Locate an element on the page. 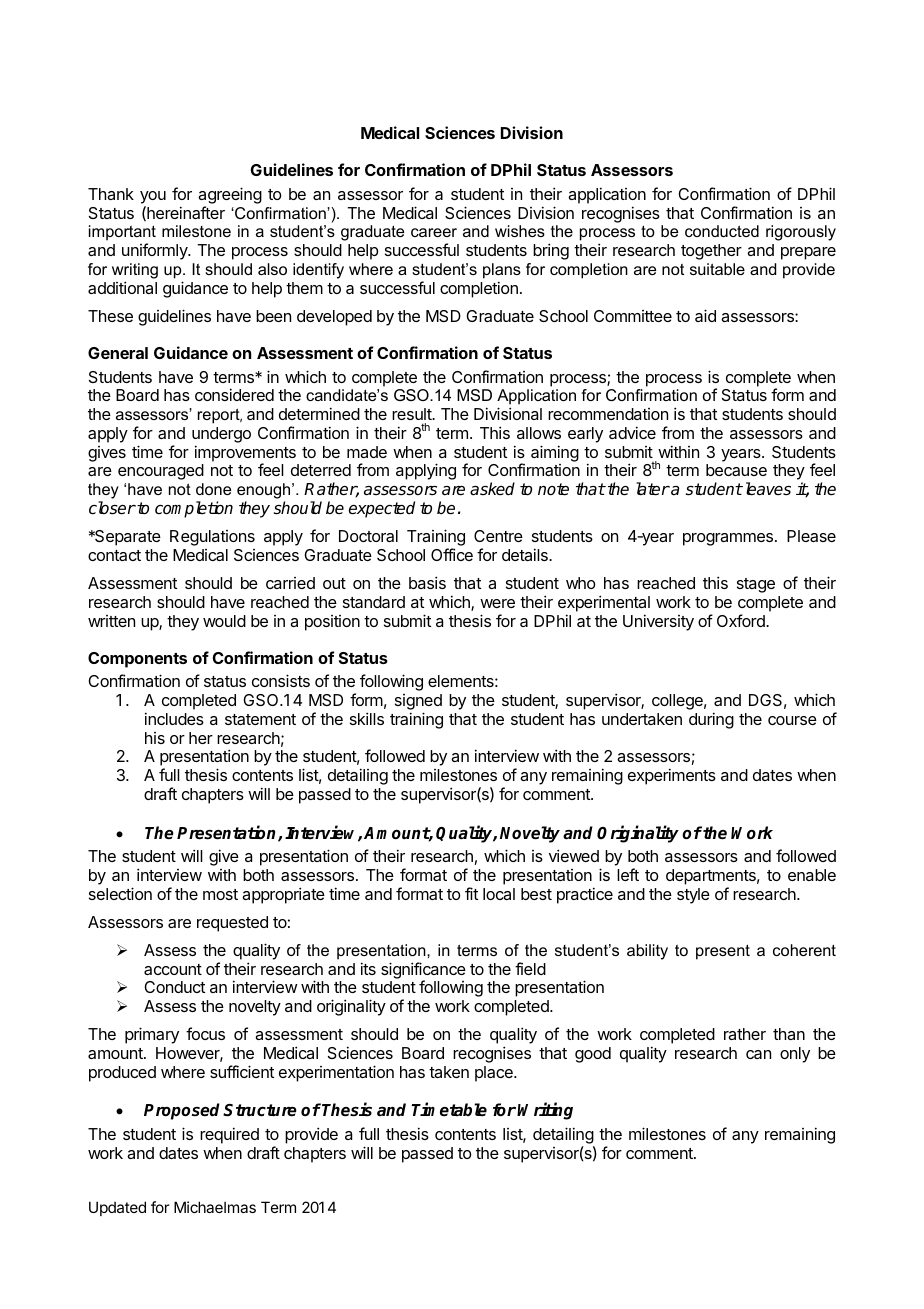 This page has width=924, height=1309. during is located at coordinates (711, 720).
